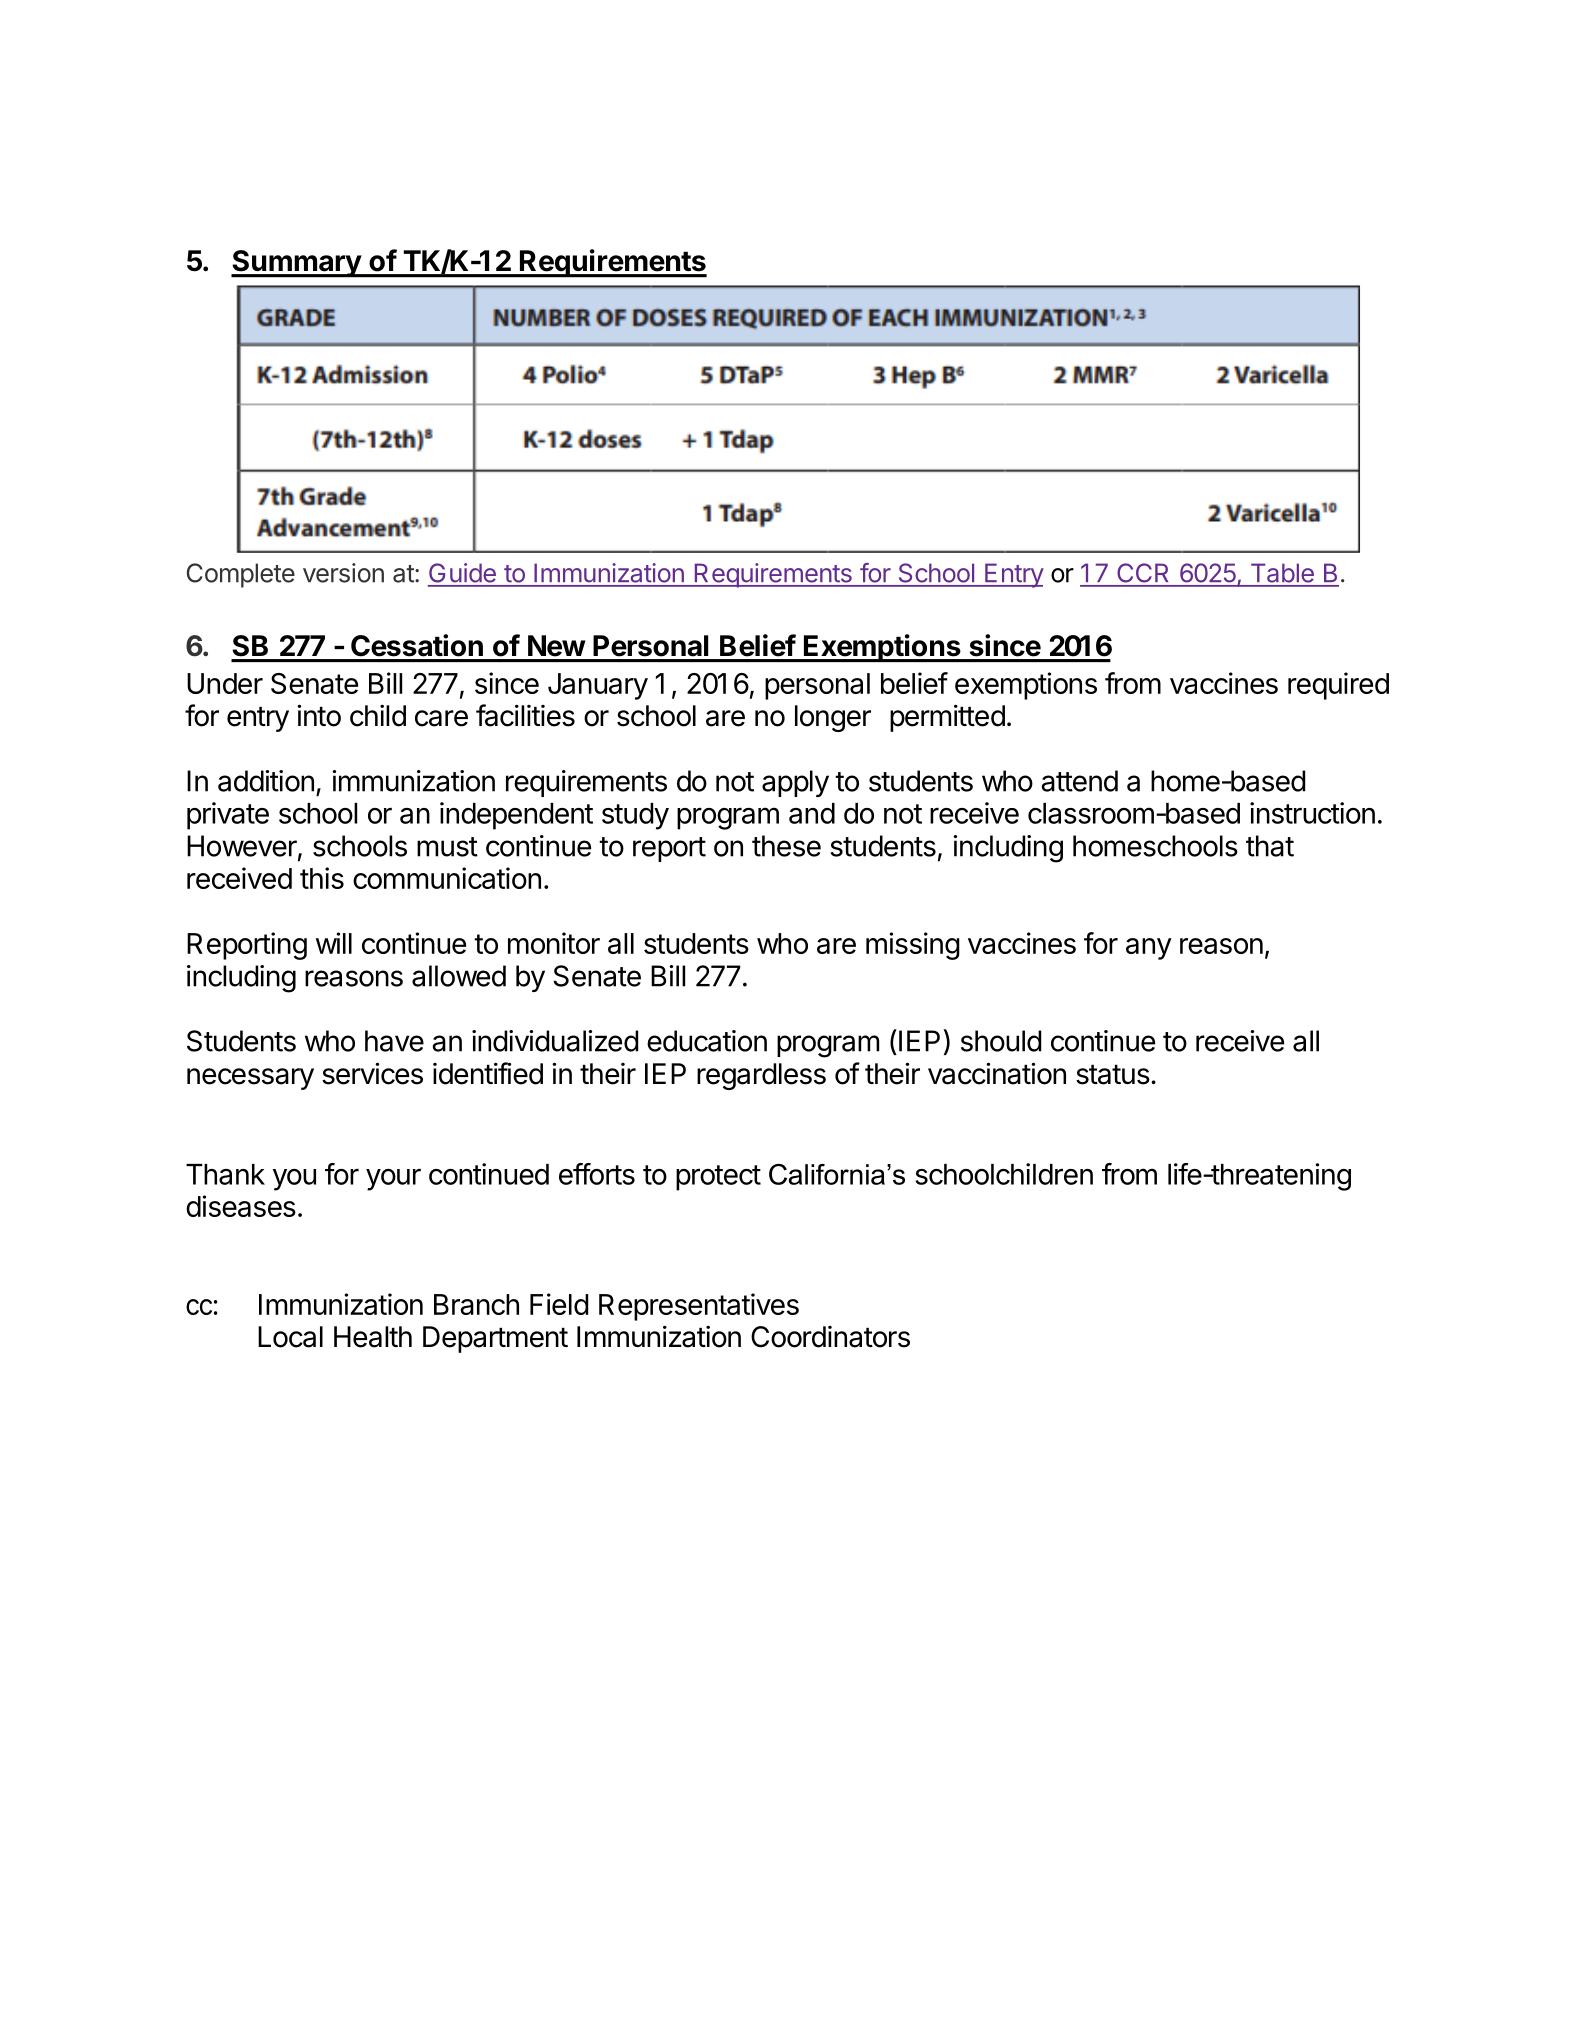  Describe the element at coordinates (598, 686) in the document. I see `January` at that location.
